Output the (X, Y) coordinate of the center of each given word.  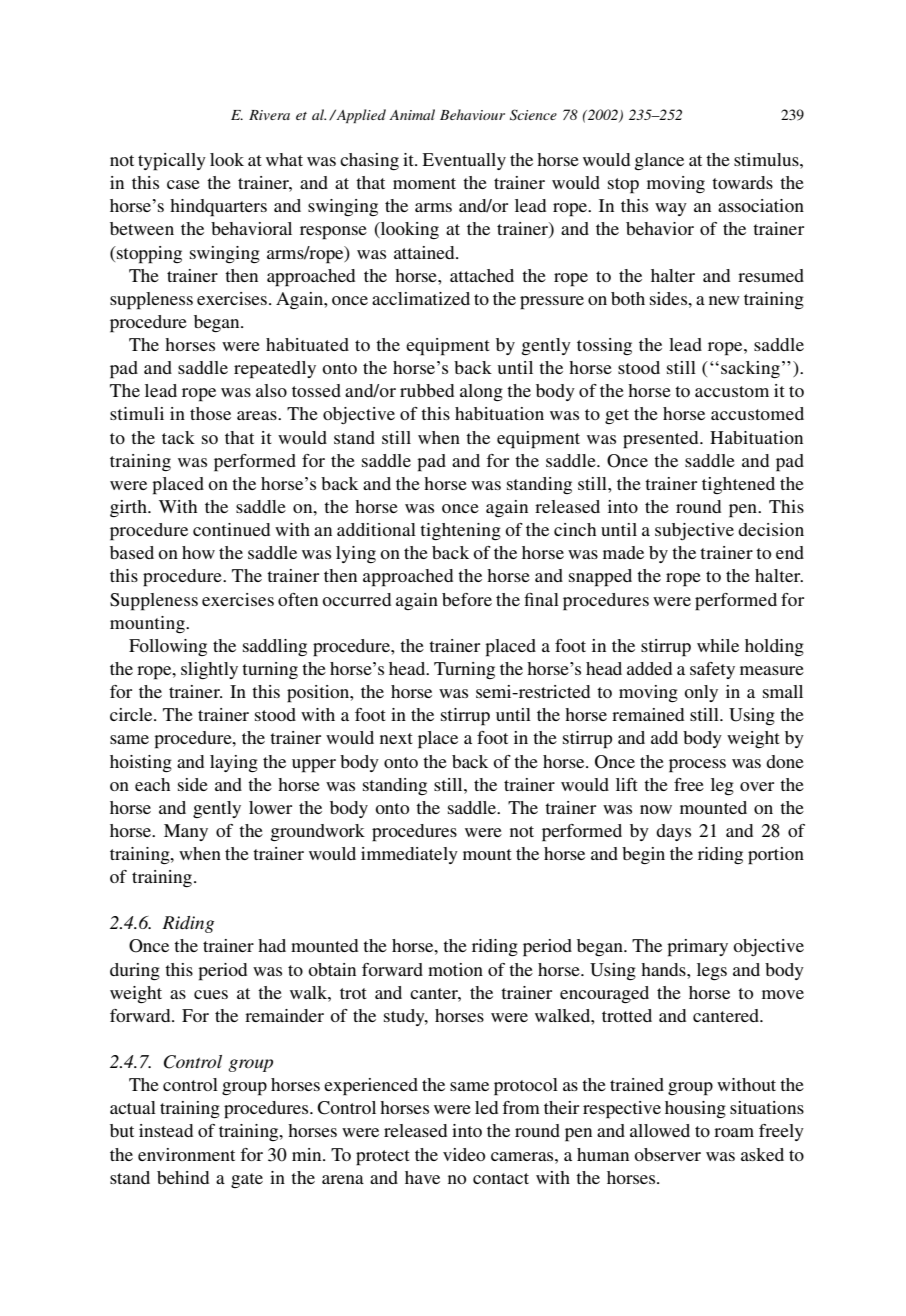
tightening (460, 531)
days (673, 832)
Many (186, 832)
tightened (738, 485)
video (464, 1154)
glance (659, 161)
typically (172, 162)
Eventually (464, 161)
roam (734, 1132)
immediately (409, 855)
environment (186, 1154)
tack (178, 437)
